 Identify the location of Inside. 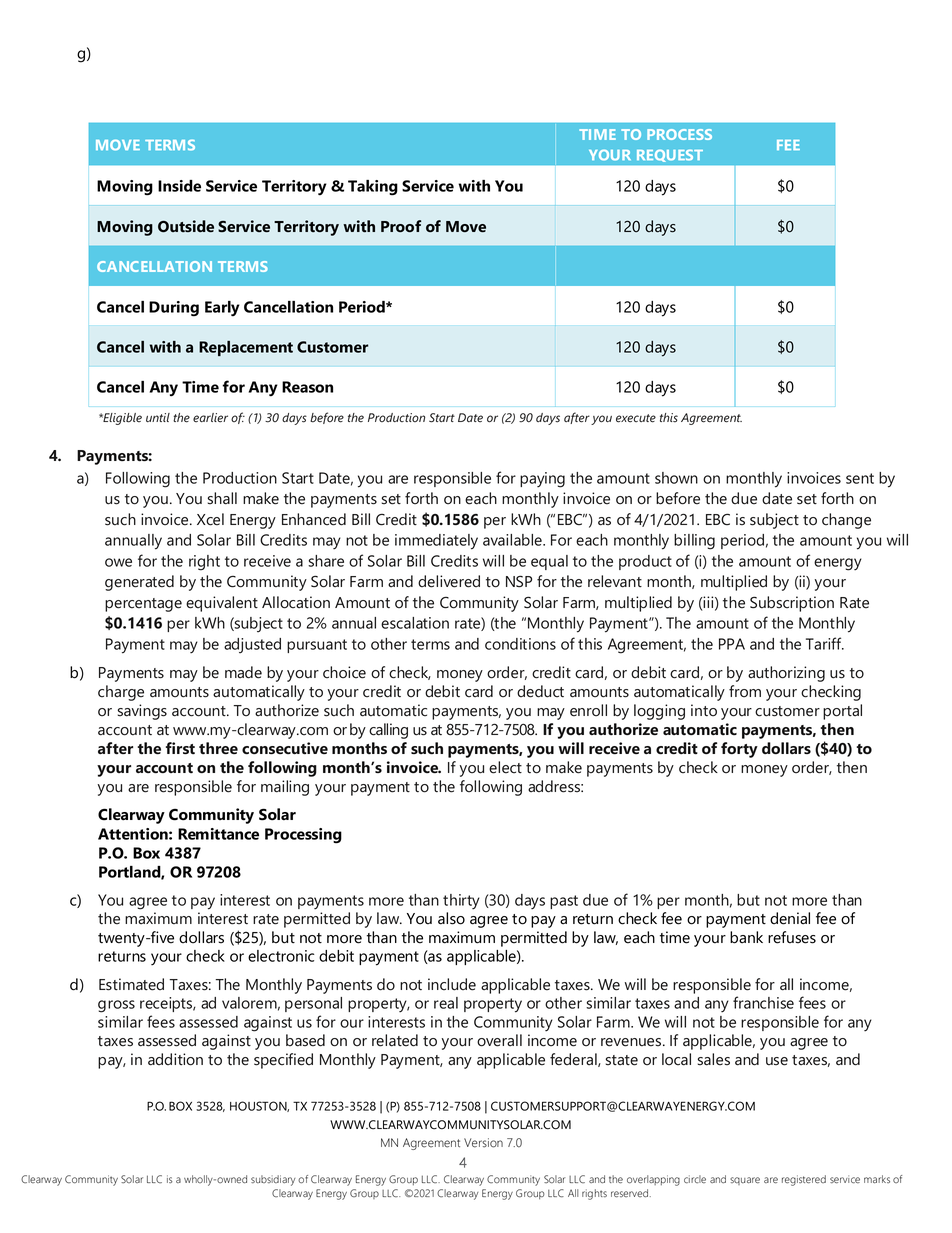
(179, 186).
